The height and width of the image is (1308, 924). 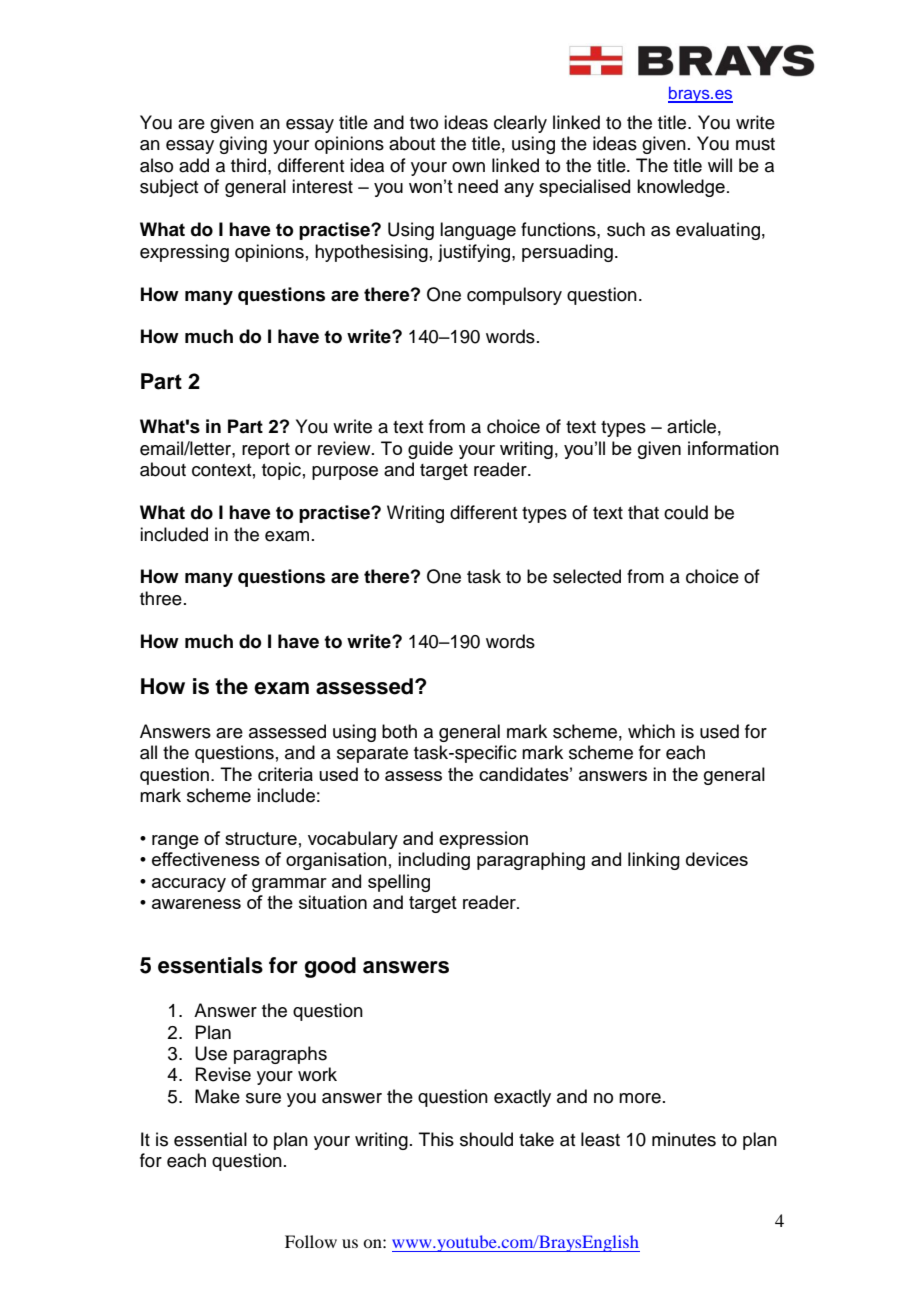 I want to click on spelling, so click(x=399, y=883).
